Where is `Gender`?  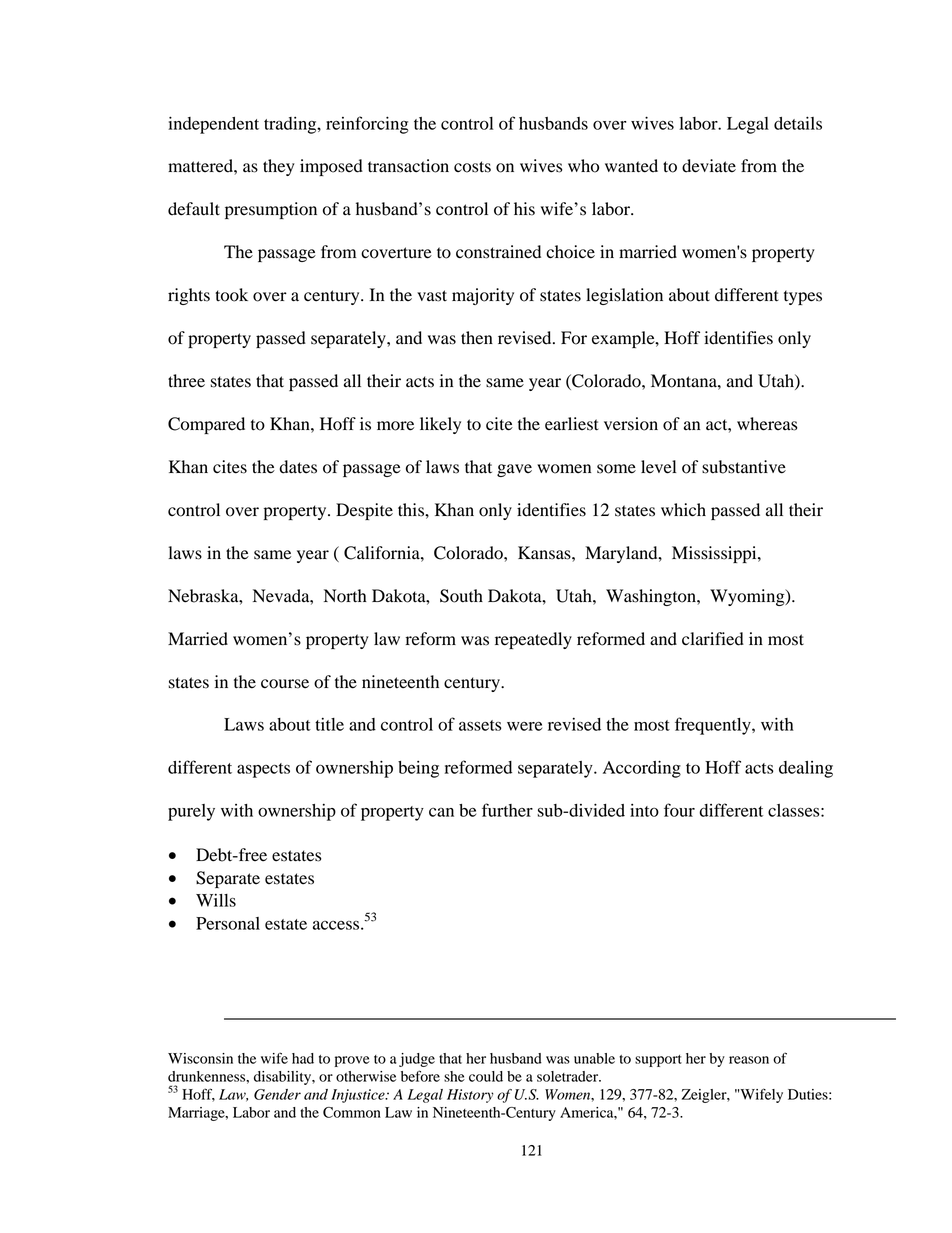 Gender is located at coordinates (277, 1094).
